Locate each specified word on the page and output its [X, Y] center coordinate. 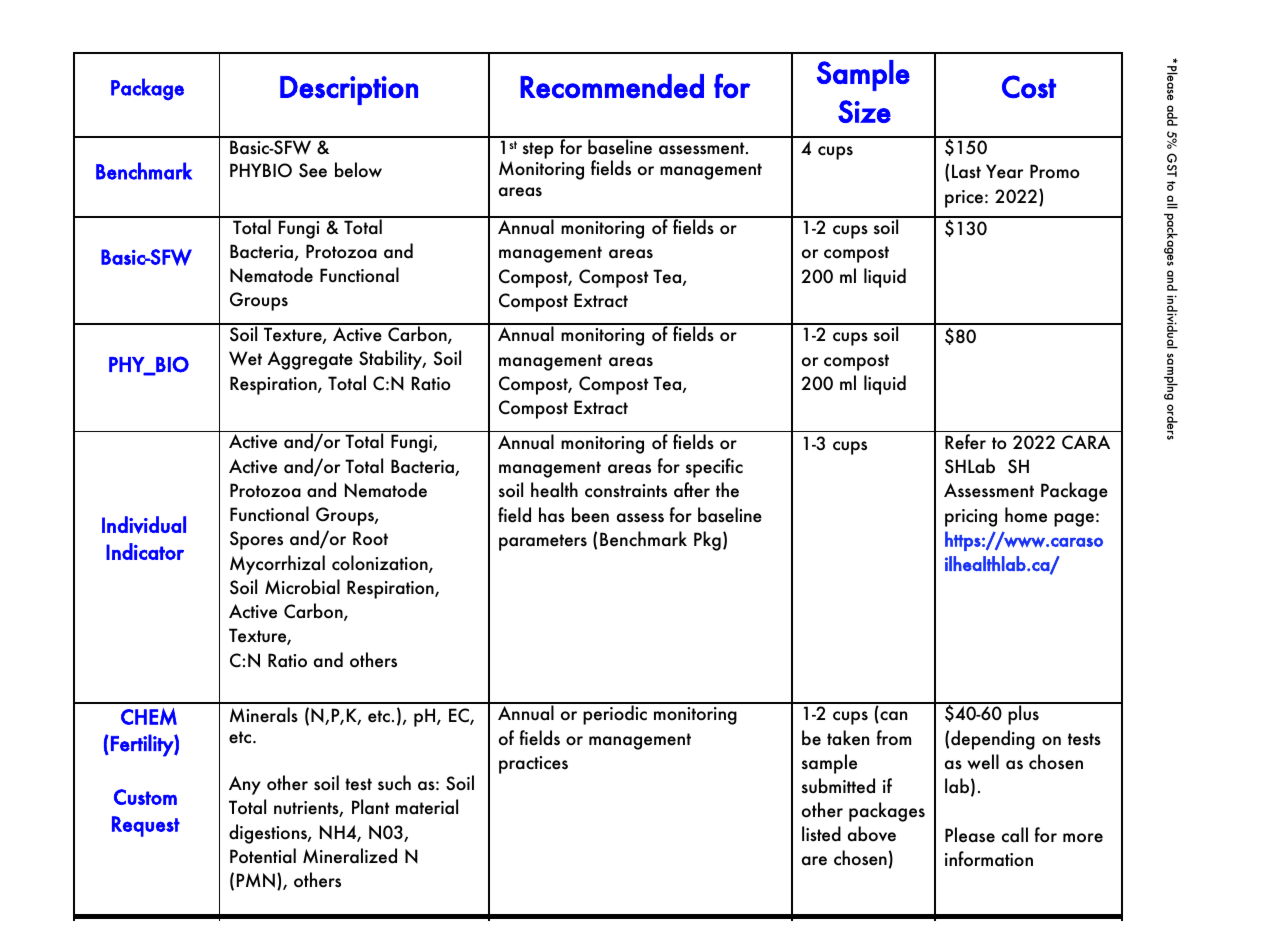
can [892, 717]
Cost [1029, 87]
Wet [245, 358]
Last [966, 171]
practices [533, 765]
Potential [263, 856]
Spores [256, 540]
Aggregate [310, 360]
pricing [971, 518]
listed [821, 834]
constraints [626, 491]
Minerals [264, 715]
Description [349, 90]
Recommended [612, 86]
